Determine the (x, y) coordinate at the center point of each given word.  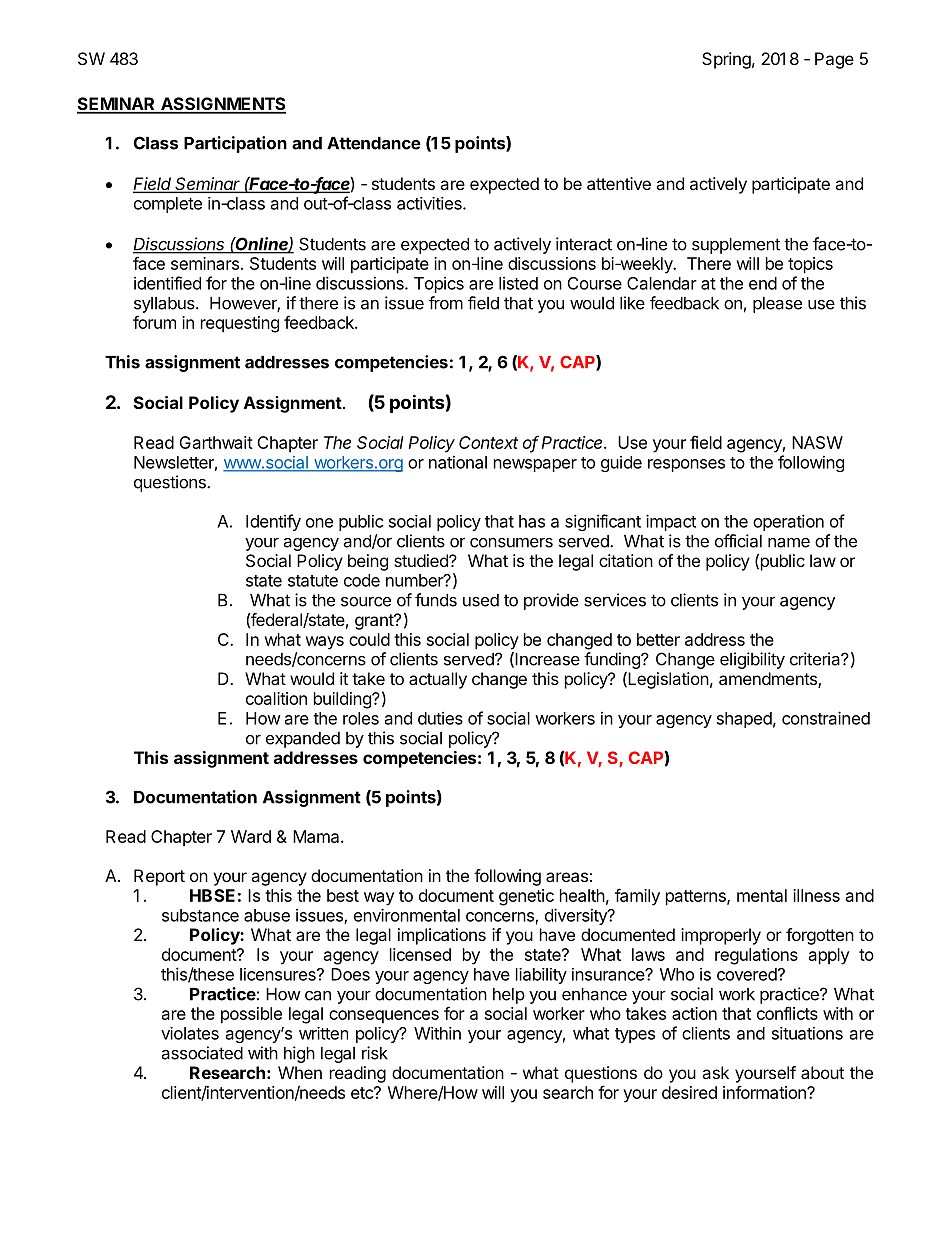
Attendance (374, 143)
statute (313, 581)
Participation (235, 144)
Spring (726, 60)
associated (202, 1053)
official (738, 541)
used (481, 600)
